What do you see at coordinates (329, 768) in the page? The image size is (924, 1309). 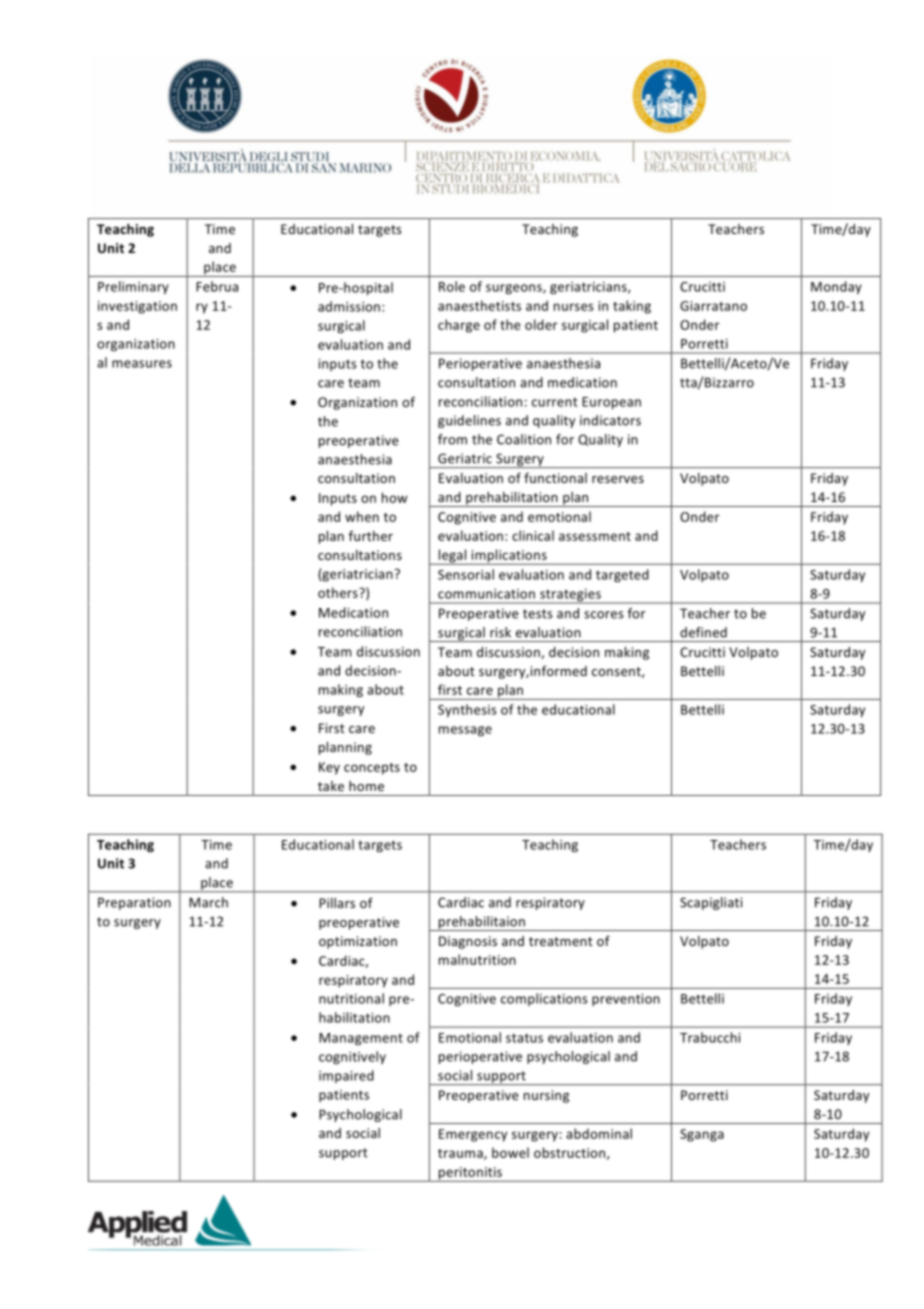 I see `Key` at bounding box center [329, 768].
